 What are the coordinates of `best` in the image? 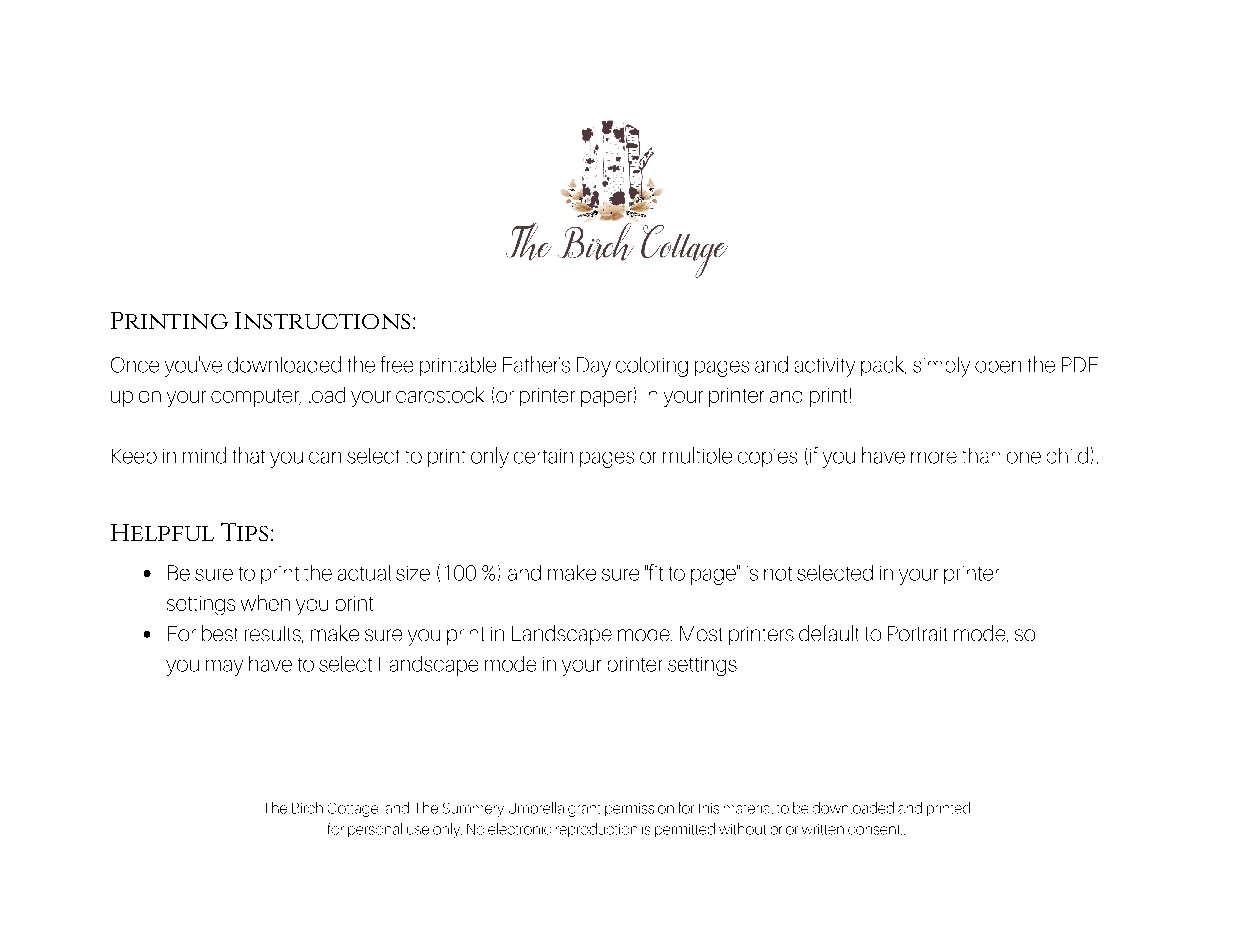 It's located at (219, 633).
